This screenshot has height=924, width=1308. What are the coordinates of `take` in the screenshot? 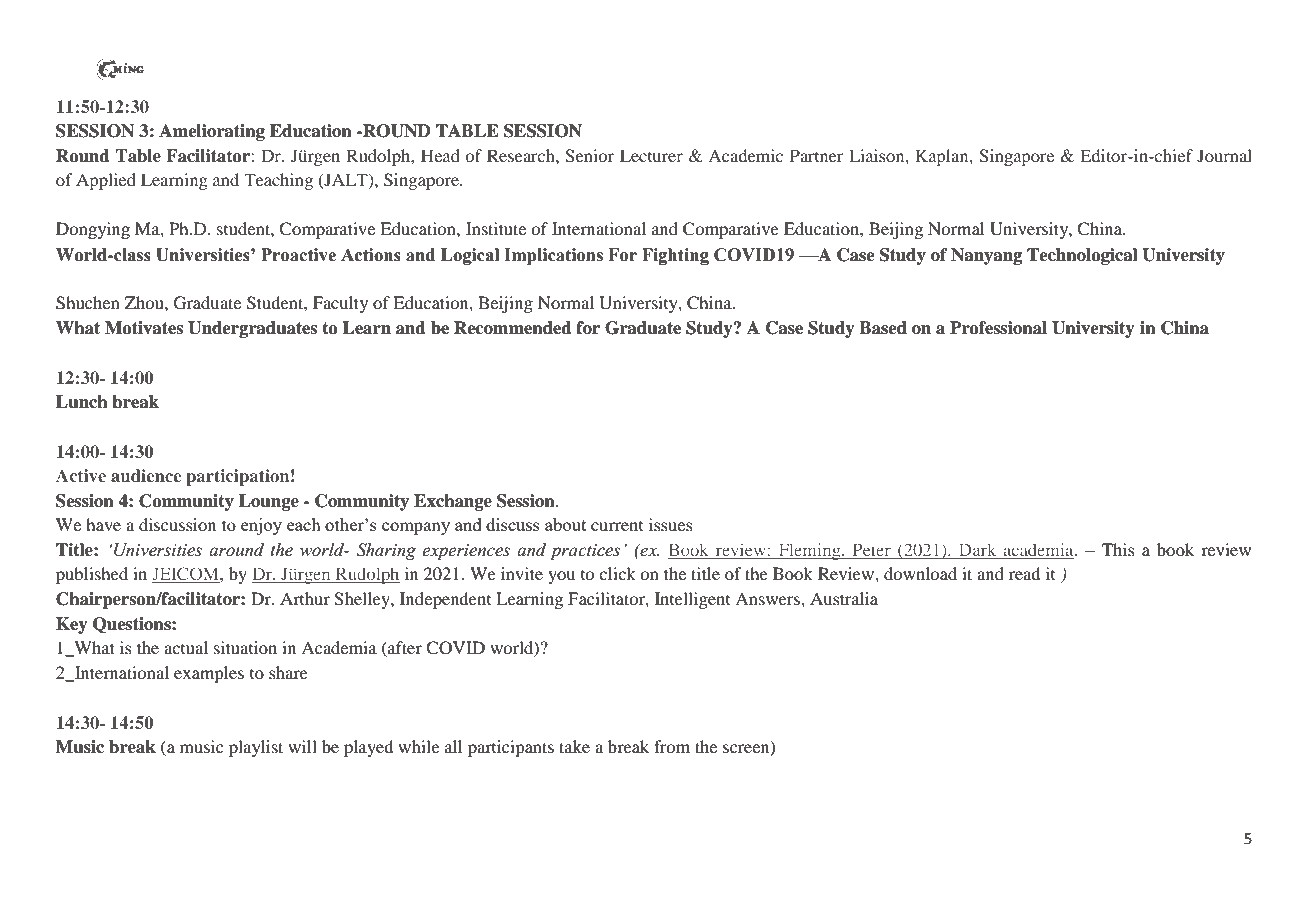 It's located at (574, 746).
